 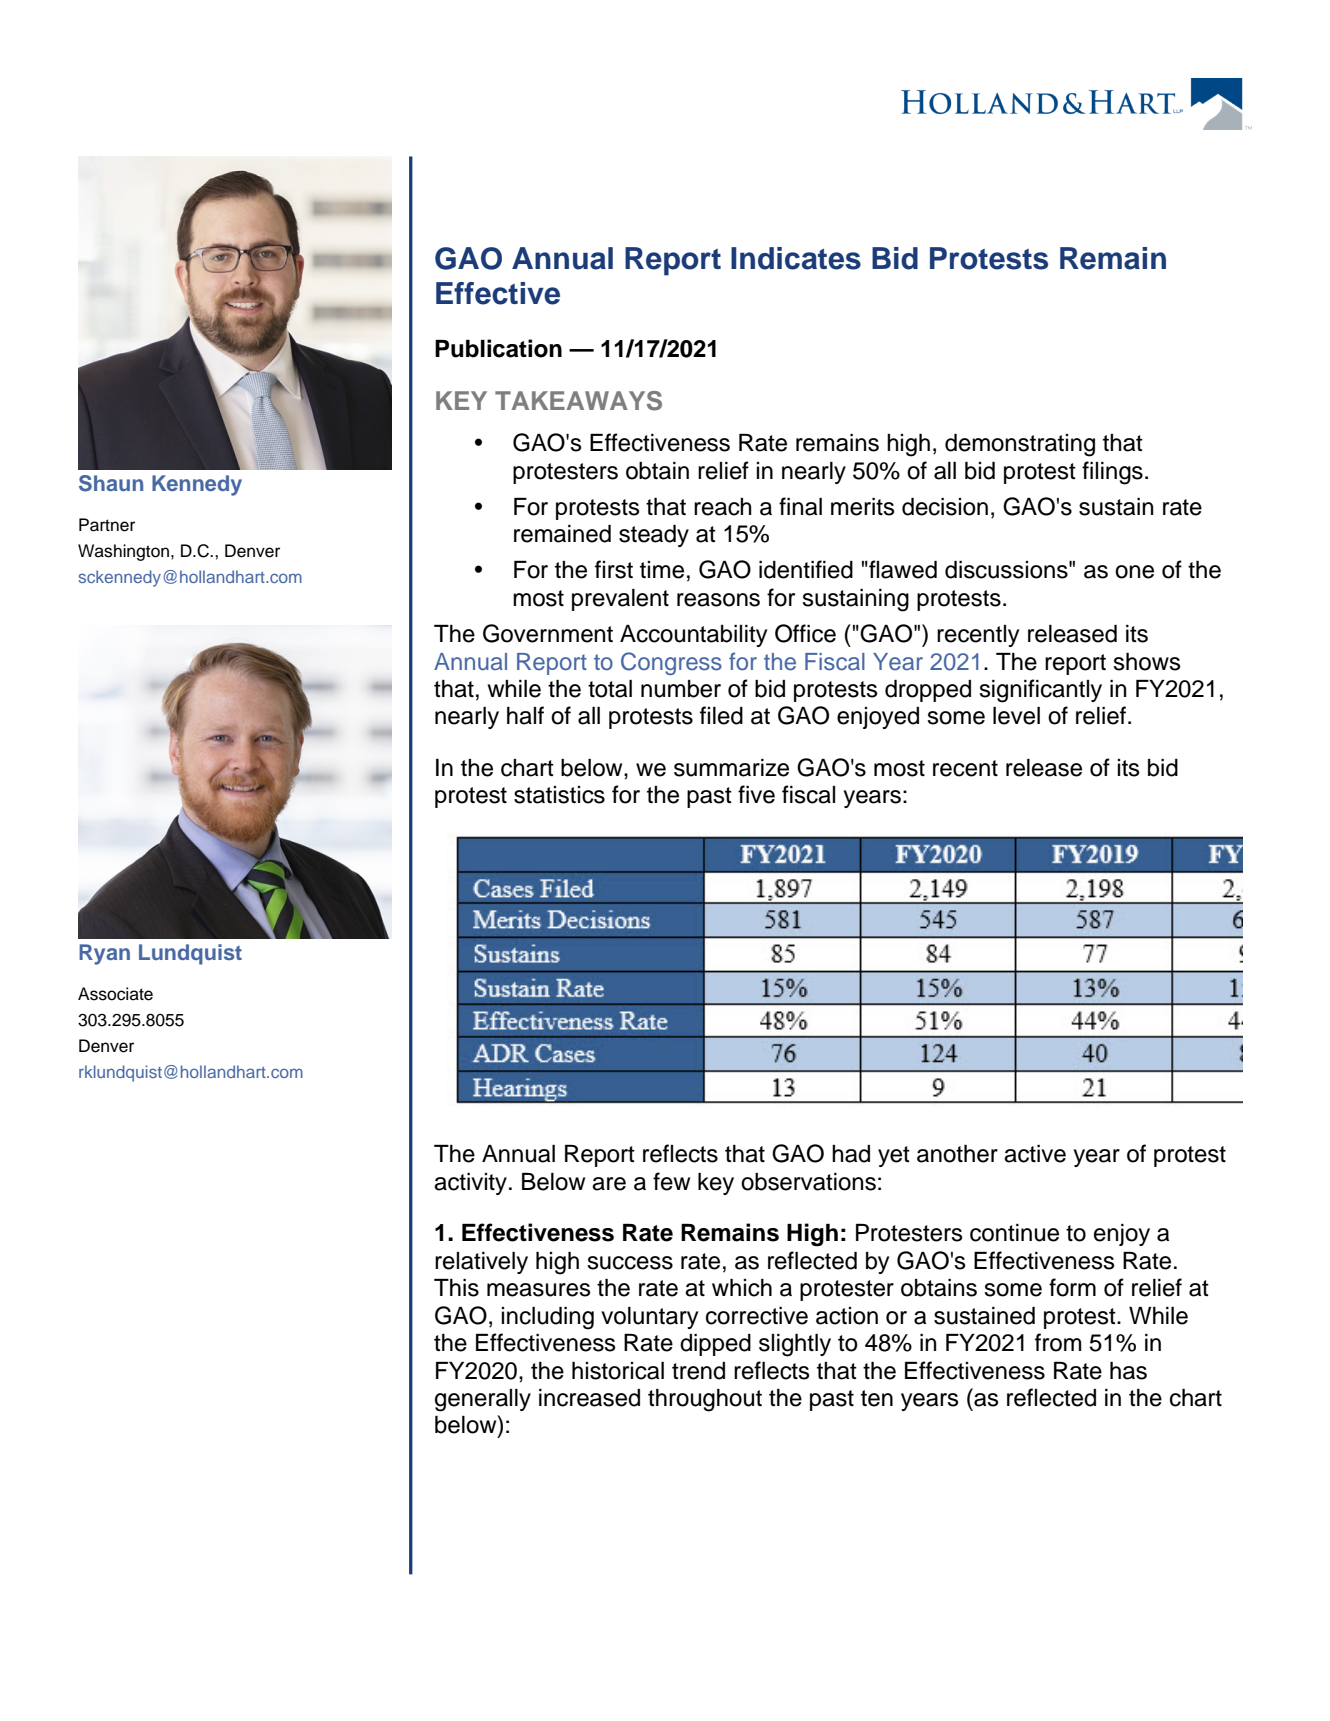 What do you see at coordinates (756, 794) in the screenshot?
I see `five` at bounding box center [756, 794].
